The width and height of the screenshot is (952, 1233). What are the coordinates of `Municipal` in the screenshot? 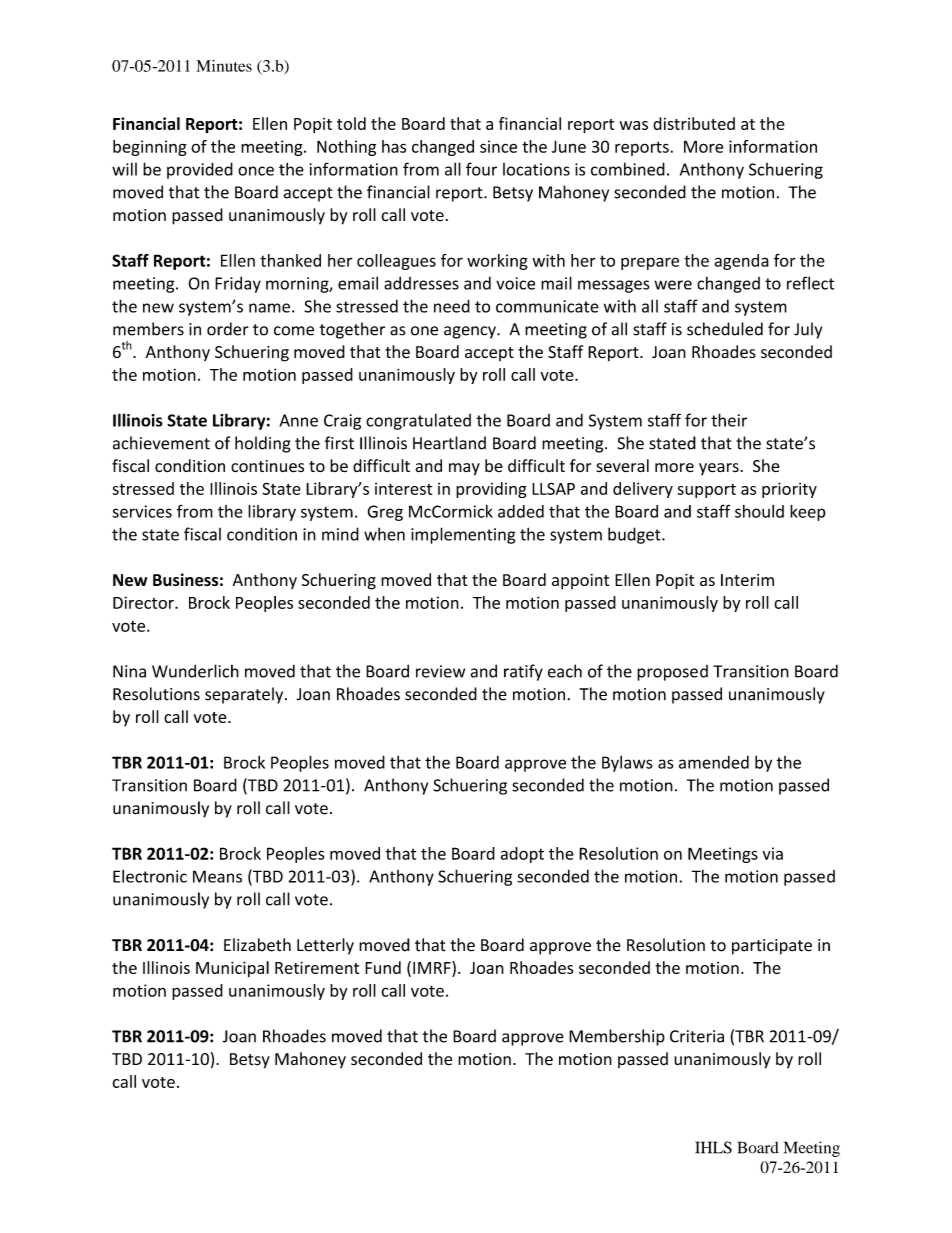 It's located at (232, 969).
